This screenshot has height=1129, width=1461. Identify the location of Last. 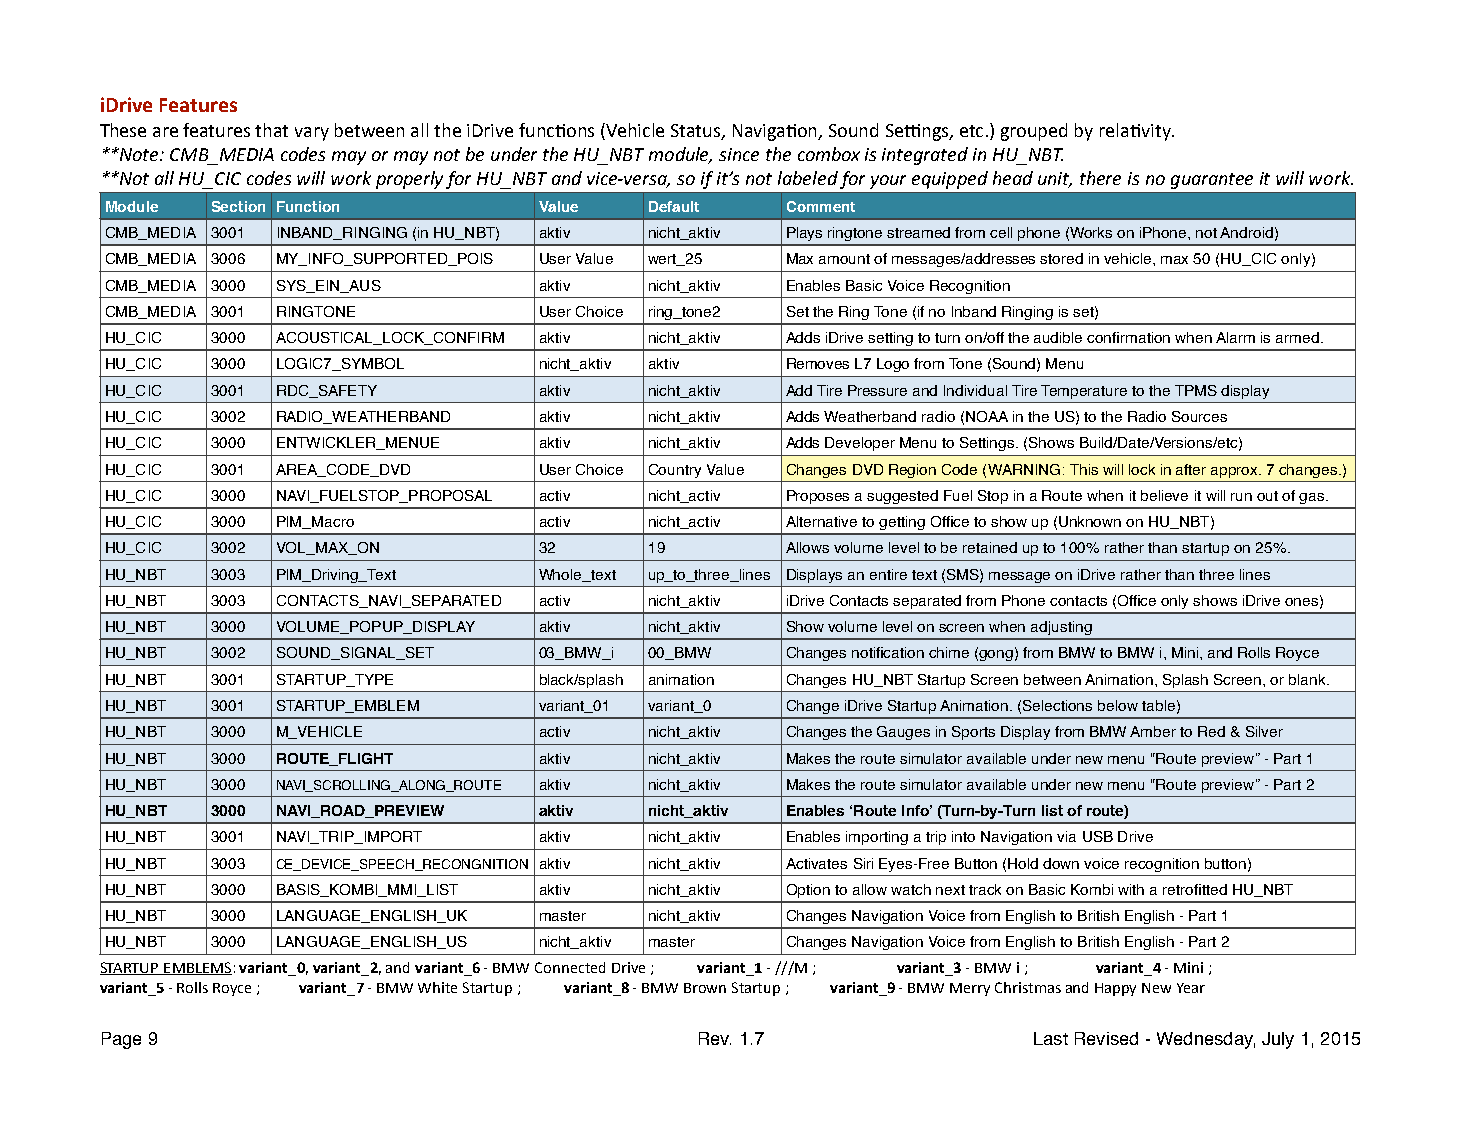
(1051, 1038).
